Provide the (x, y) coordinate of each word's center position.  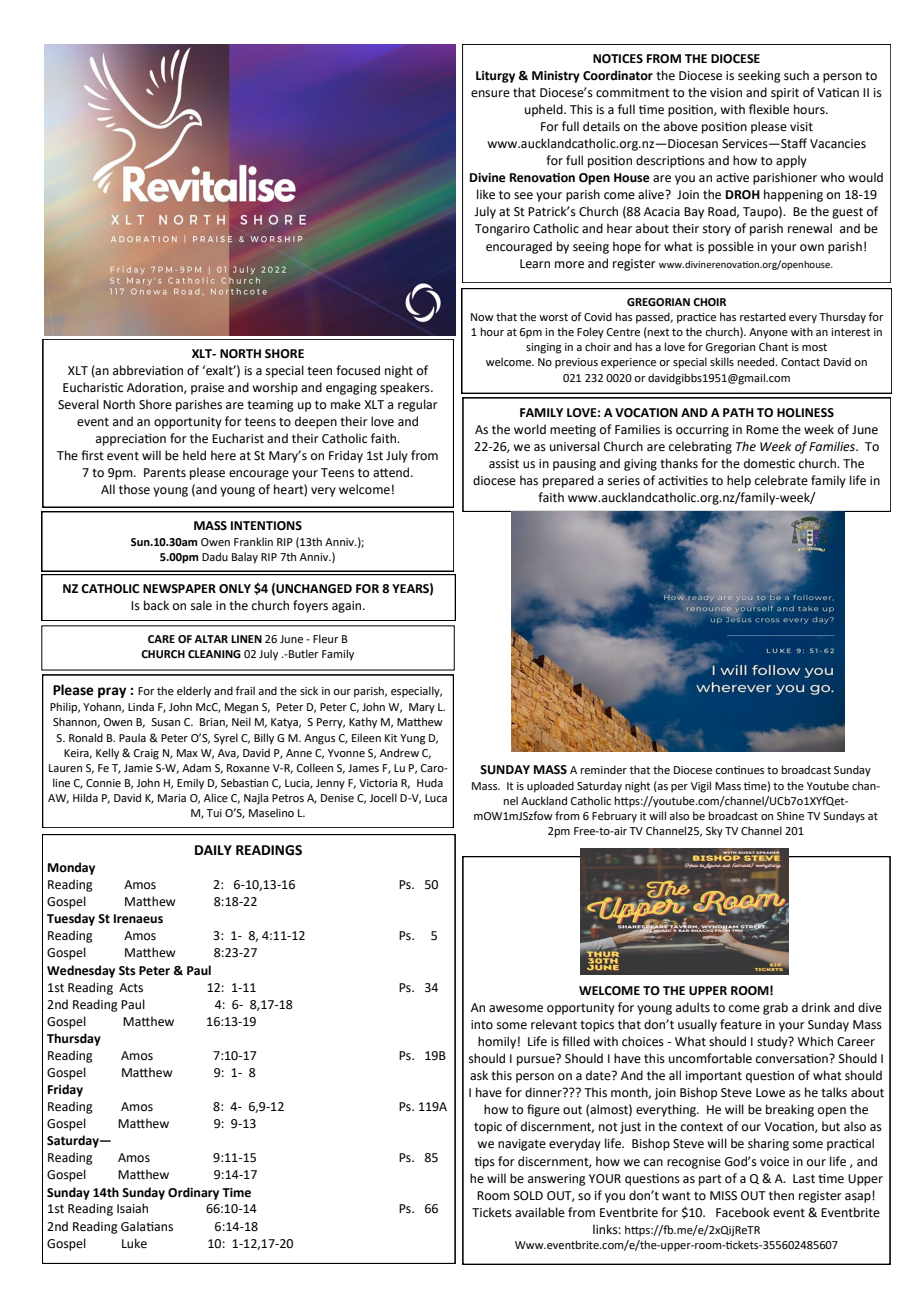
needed (757, 361)
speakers (406, 388)
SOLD (528, 1196)
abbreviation (148, 370)
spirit (785, 94)
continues (739, 770)
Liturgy (495, 77)
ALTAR (211, 639)
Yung (413, 739)
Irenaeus (138, 919)
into (482, 1025)
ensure (490, 94)
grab (775, 1008)
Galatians (147, 1226)
